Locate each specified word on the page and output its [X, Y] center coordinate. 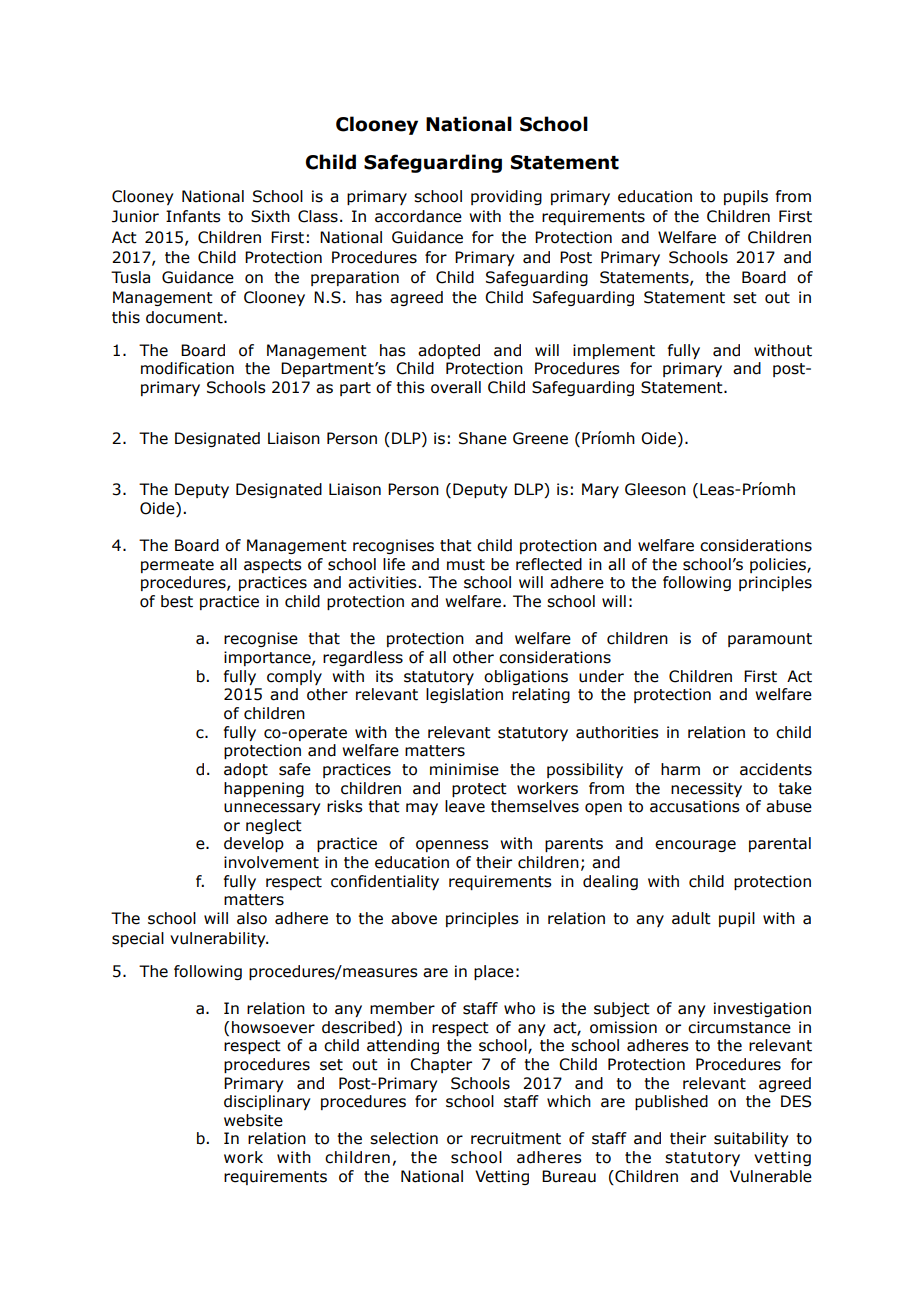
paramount [770, 640]
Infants [193, 216]
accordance [418, 216]
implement [614, 351]
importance [268, 658]
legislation [464, 695]
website [253, 1120]
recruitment [516, 1138]
